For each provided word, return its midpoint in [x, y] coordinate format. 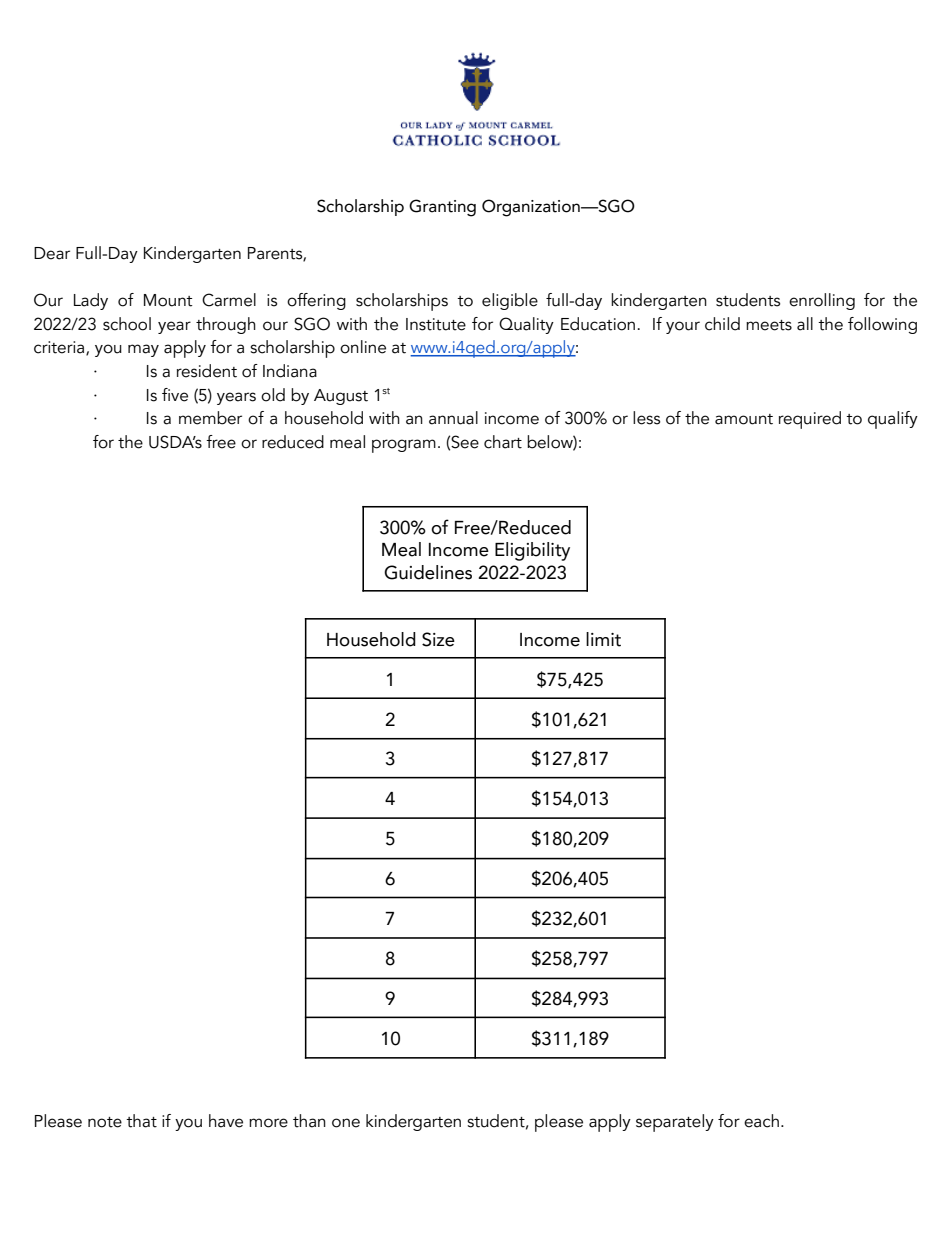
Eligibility [532, 551]
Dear [52, 253]
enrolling [822, 301]
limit [603, 639]
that [141, 1121]
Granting [442, 208]
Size [438, 639]
